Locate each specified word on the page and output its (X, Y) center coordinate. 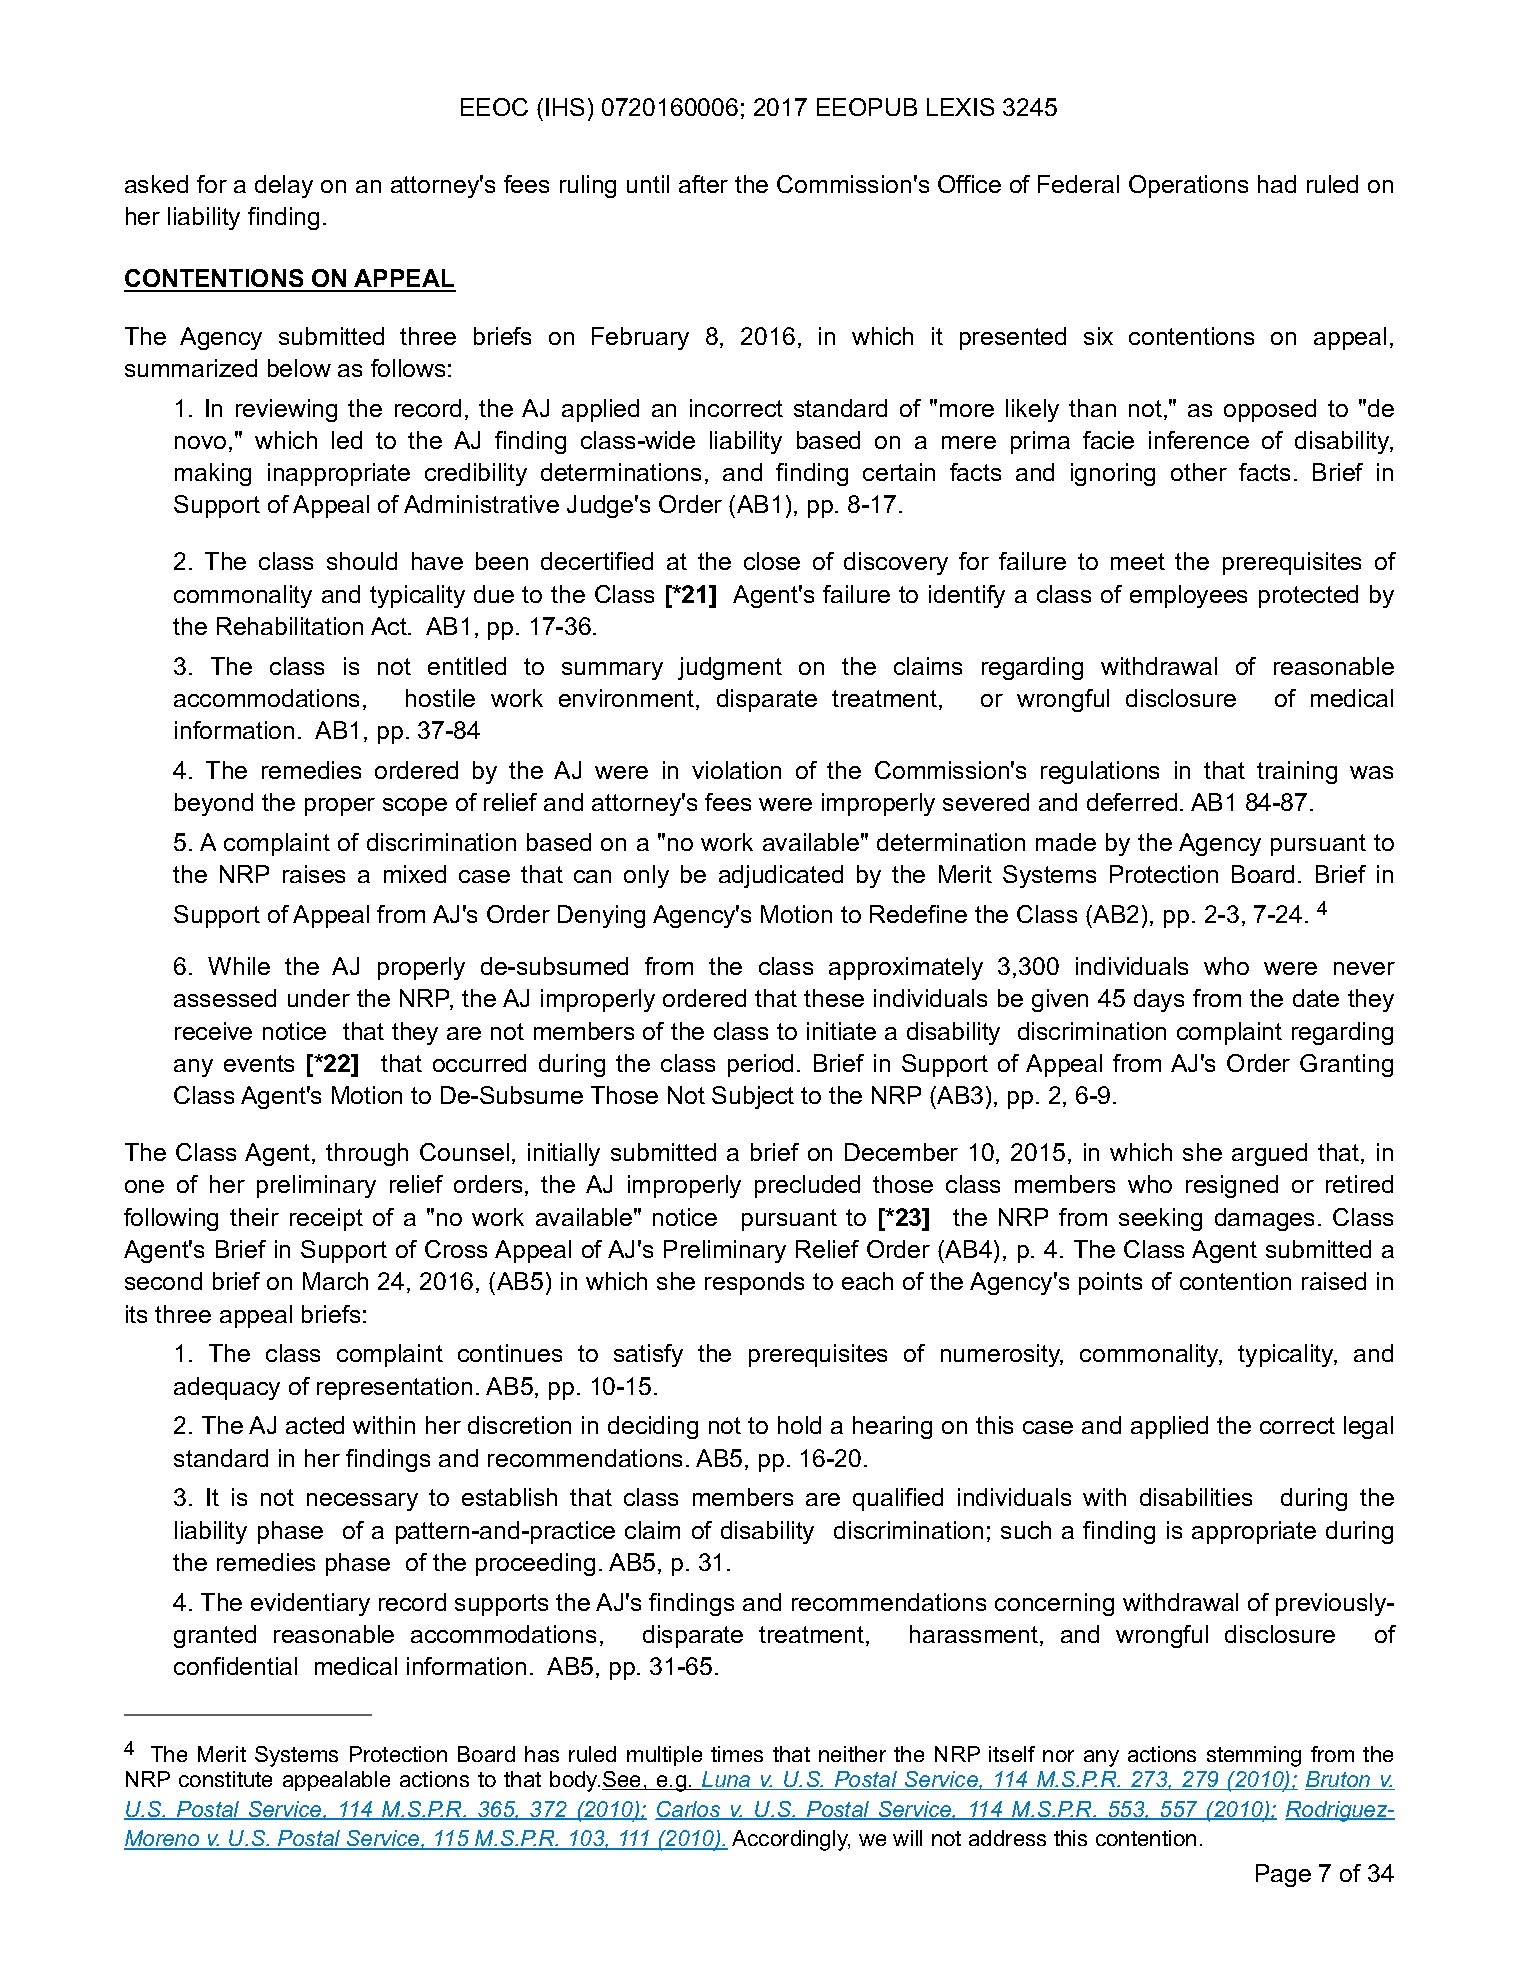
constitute (225, 1779)
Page (1283, 1875)
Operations (1188, 186)
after (703, 184)
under (319, 998)
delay (284, 186)
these (834, 998)
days (1159, 1000)
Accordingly (791, 1840)
